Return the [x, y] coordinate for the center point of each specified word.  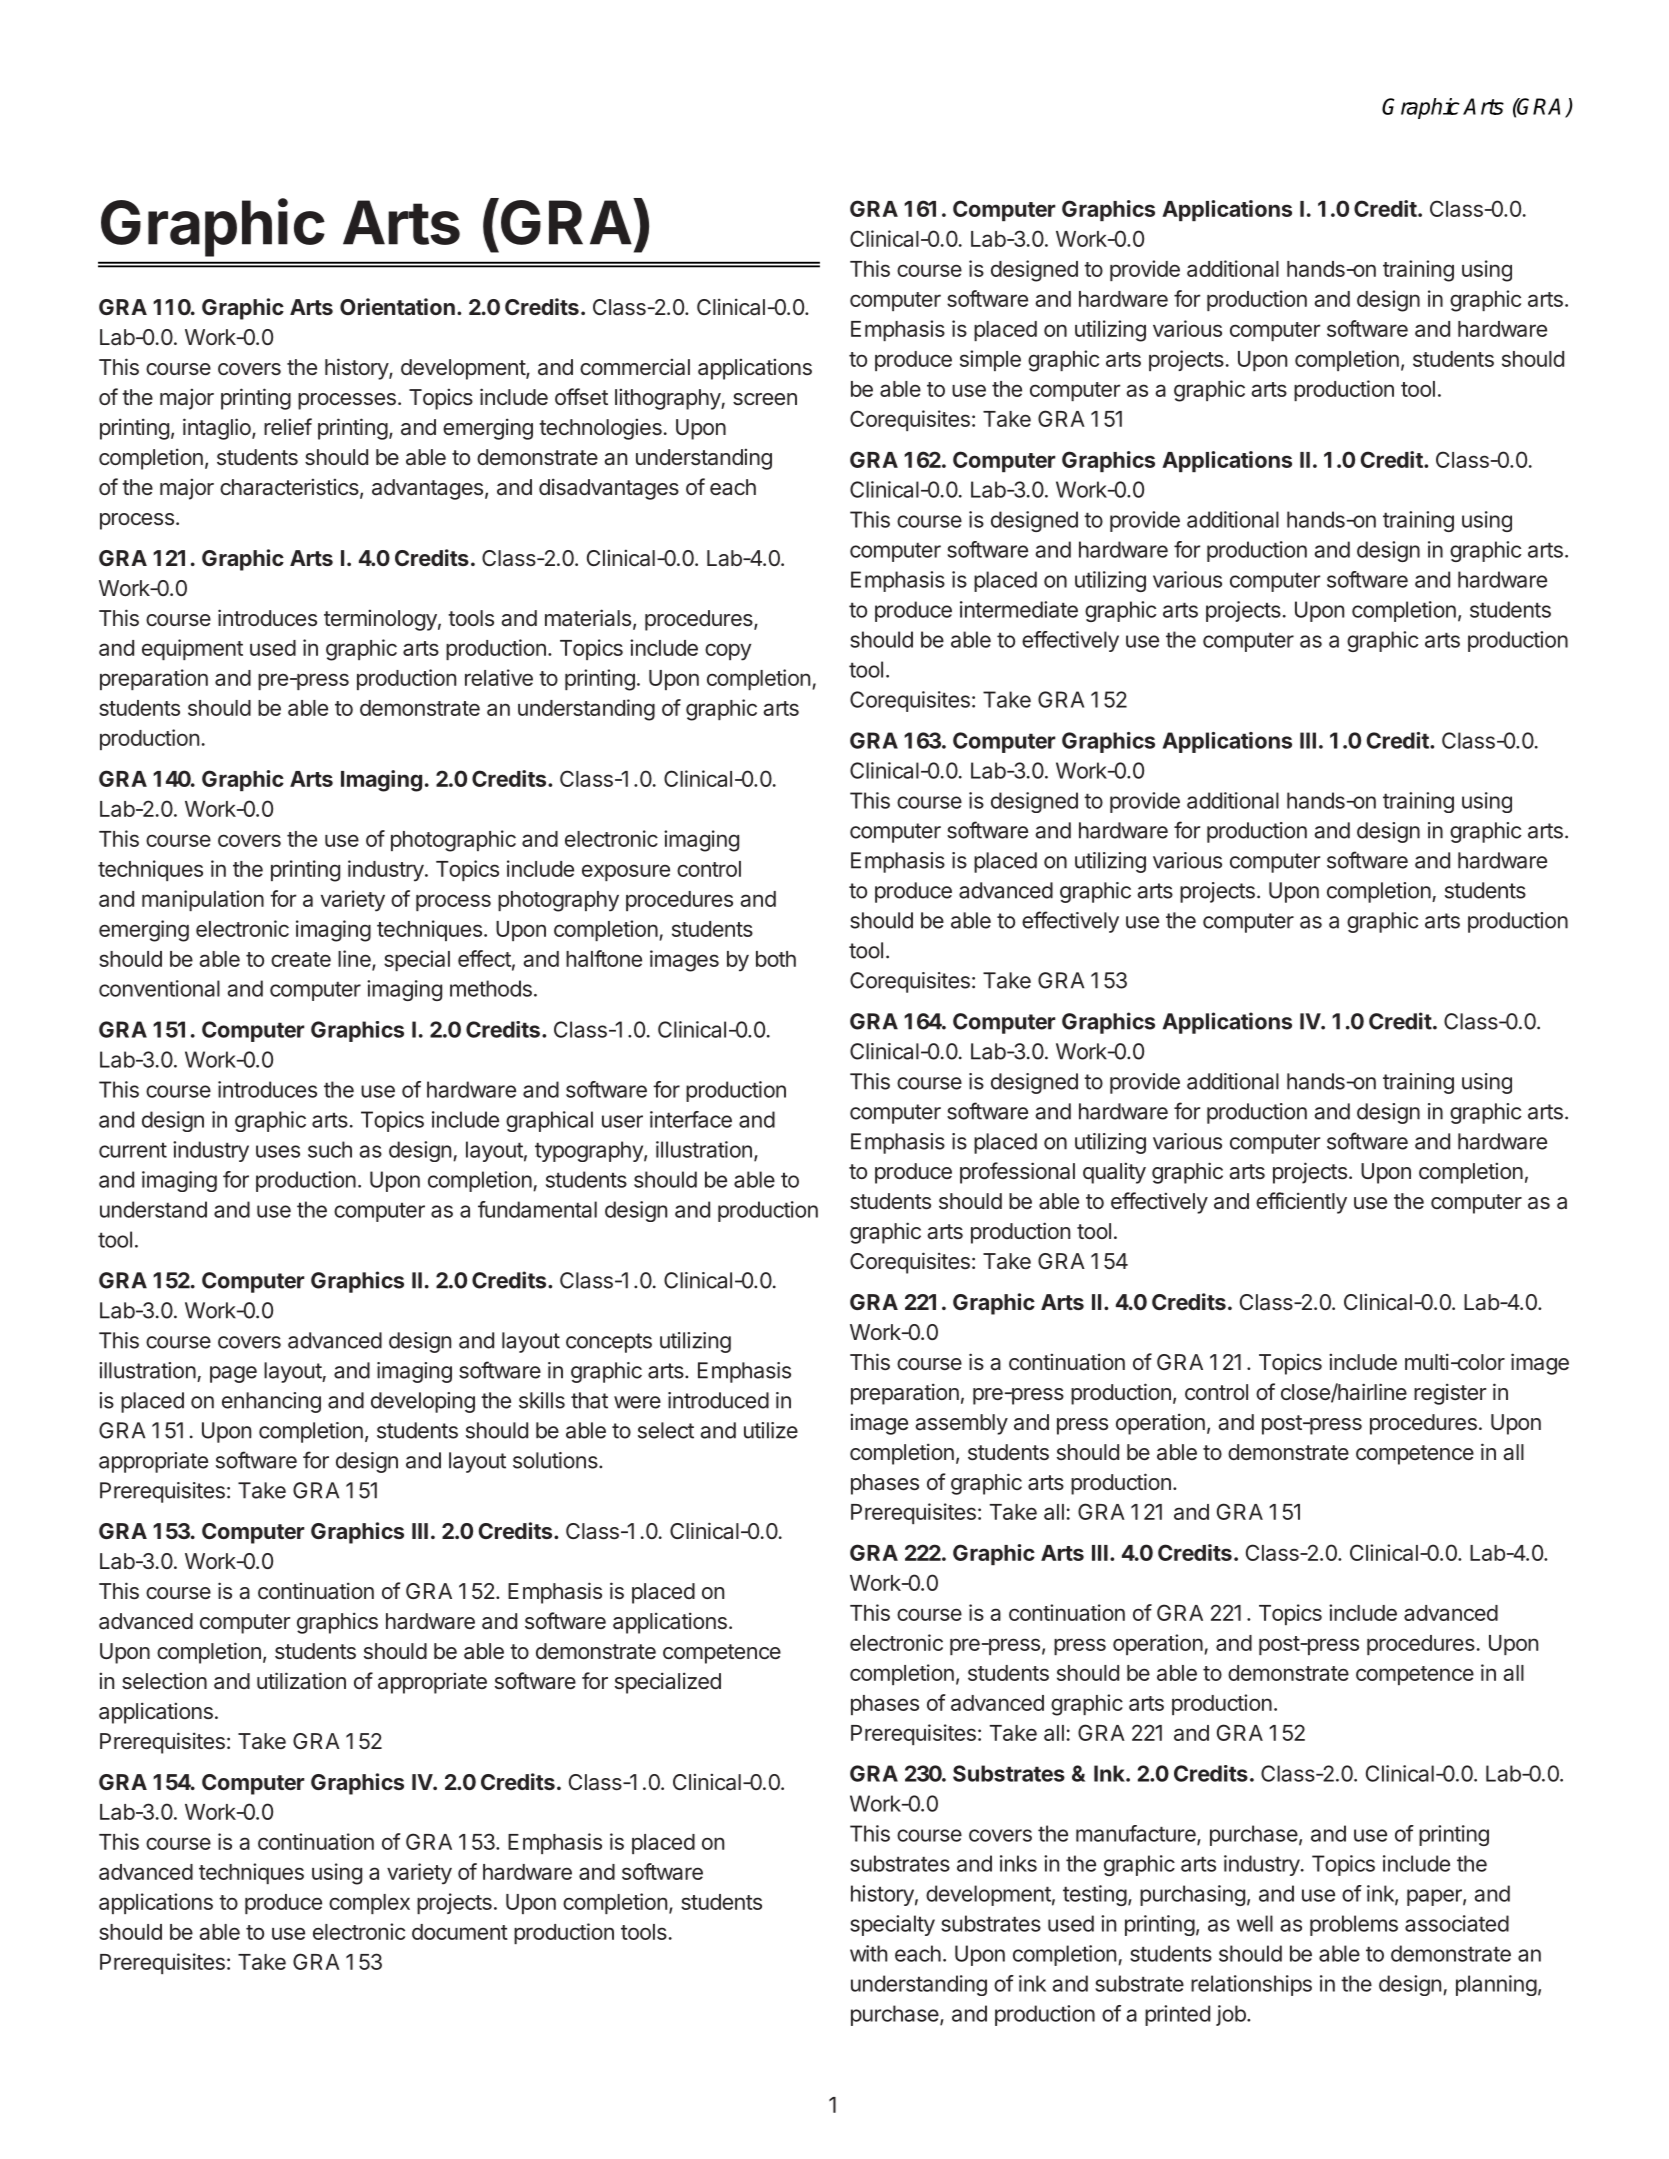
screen [765, 399]
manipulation [203, 900]
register [1450, 1394]
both [776, 959]
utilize [771, 1430]
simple [990, 360]
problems [1354, 1925]
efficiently [1301, 1203]
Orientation [397, 306]
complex [369, 1904]
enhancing [271, 1402]
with [868, 1953]
